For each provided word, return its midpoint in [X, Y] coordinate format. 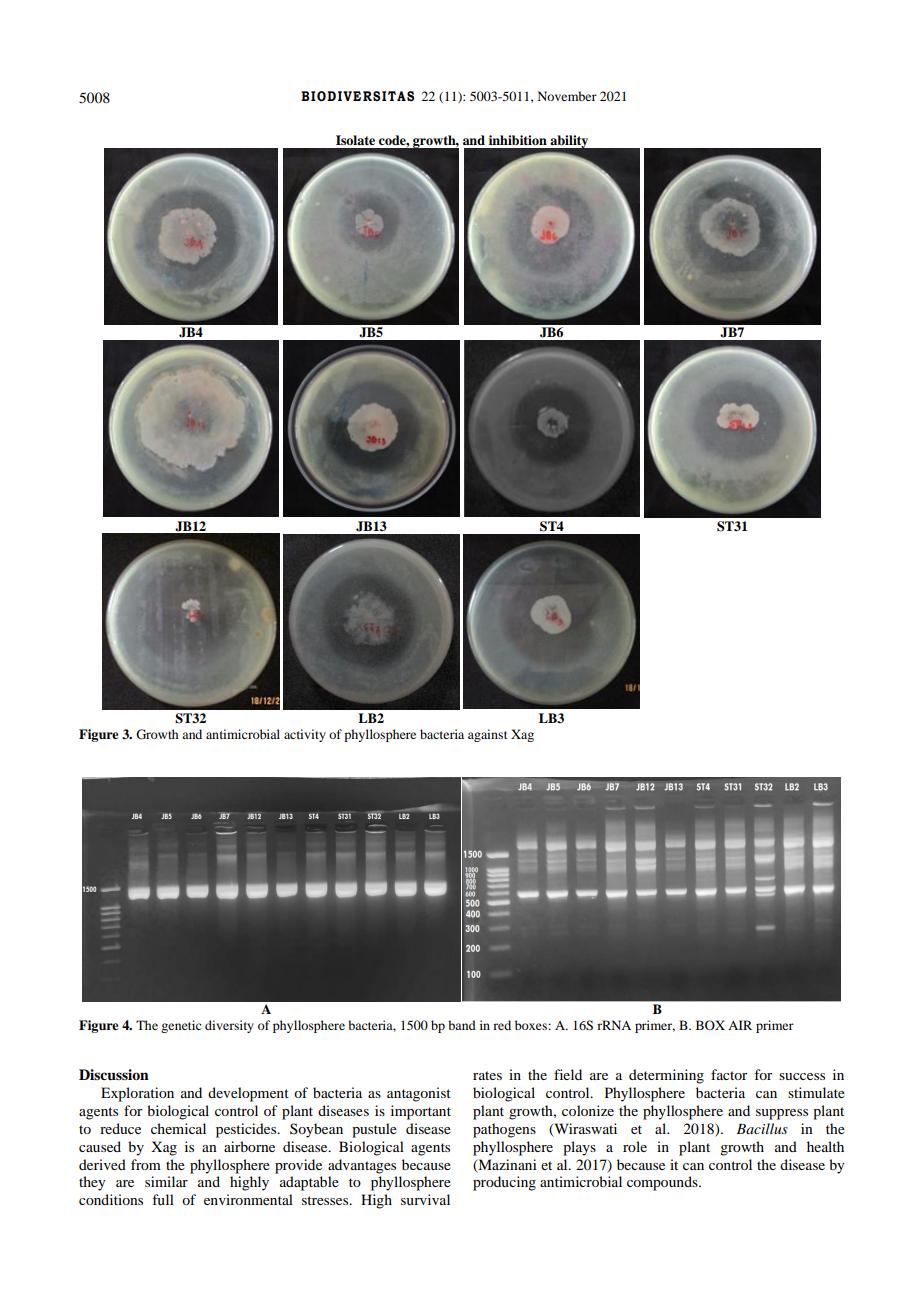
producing [504, 1183]
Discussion [114, 1075]
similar [166, 1181]
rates [487, 1075]
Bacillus [762, 1128]
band [462, 1025]
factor [729, 1074]
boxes [532, 1025]
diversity [229, 1026]
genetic [181, 1026]
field [568, 1074]
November [567, 96]
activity [305, 735]
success [802, 1076]
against [488, 735]
